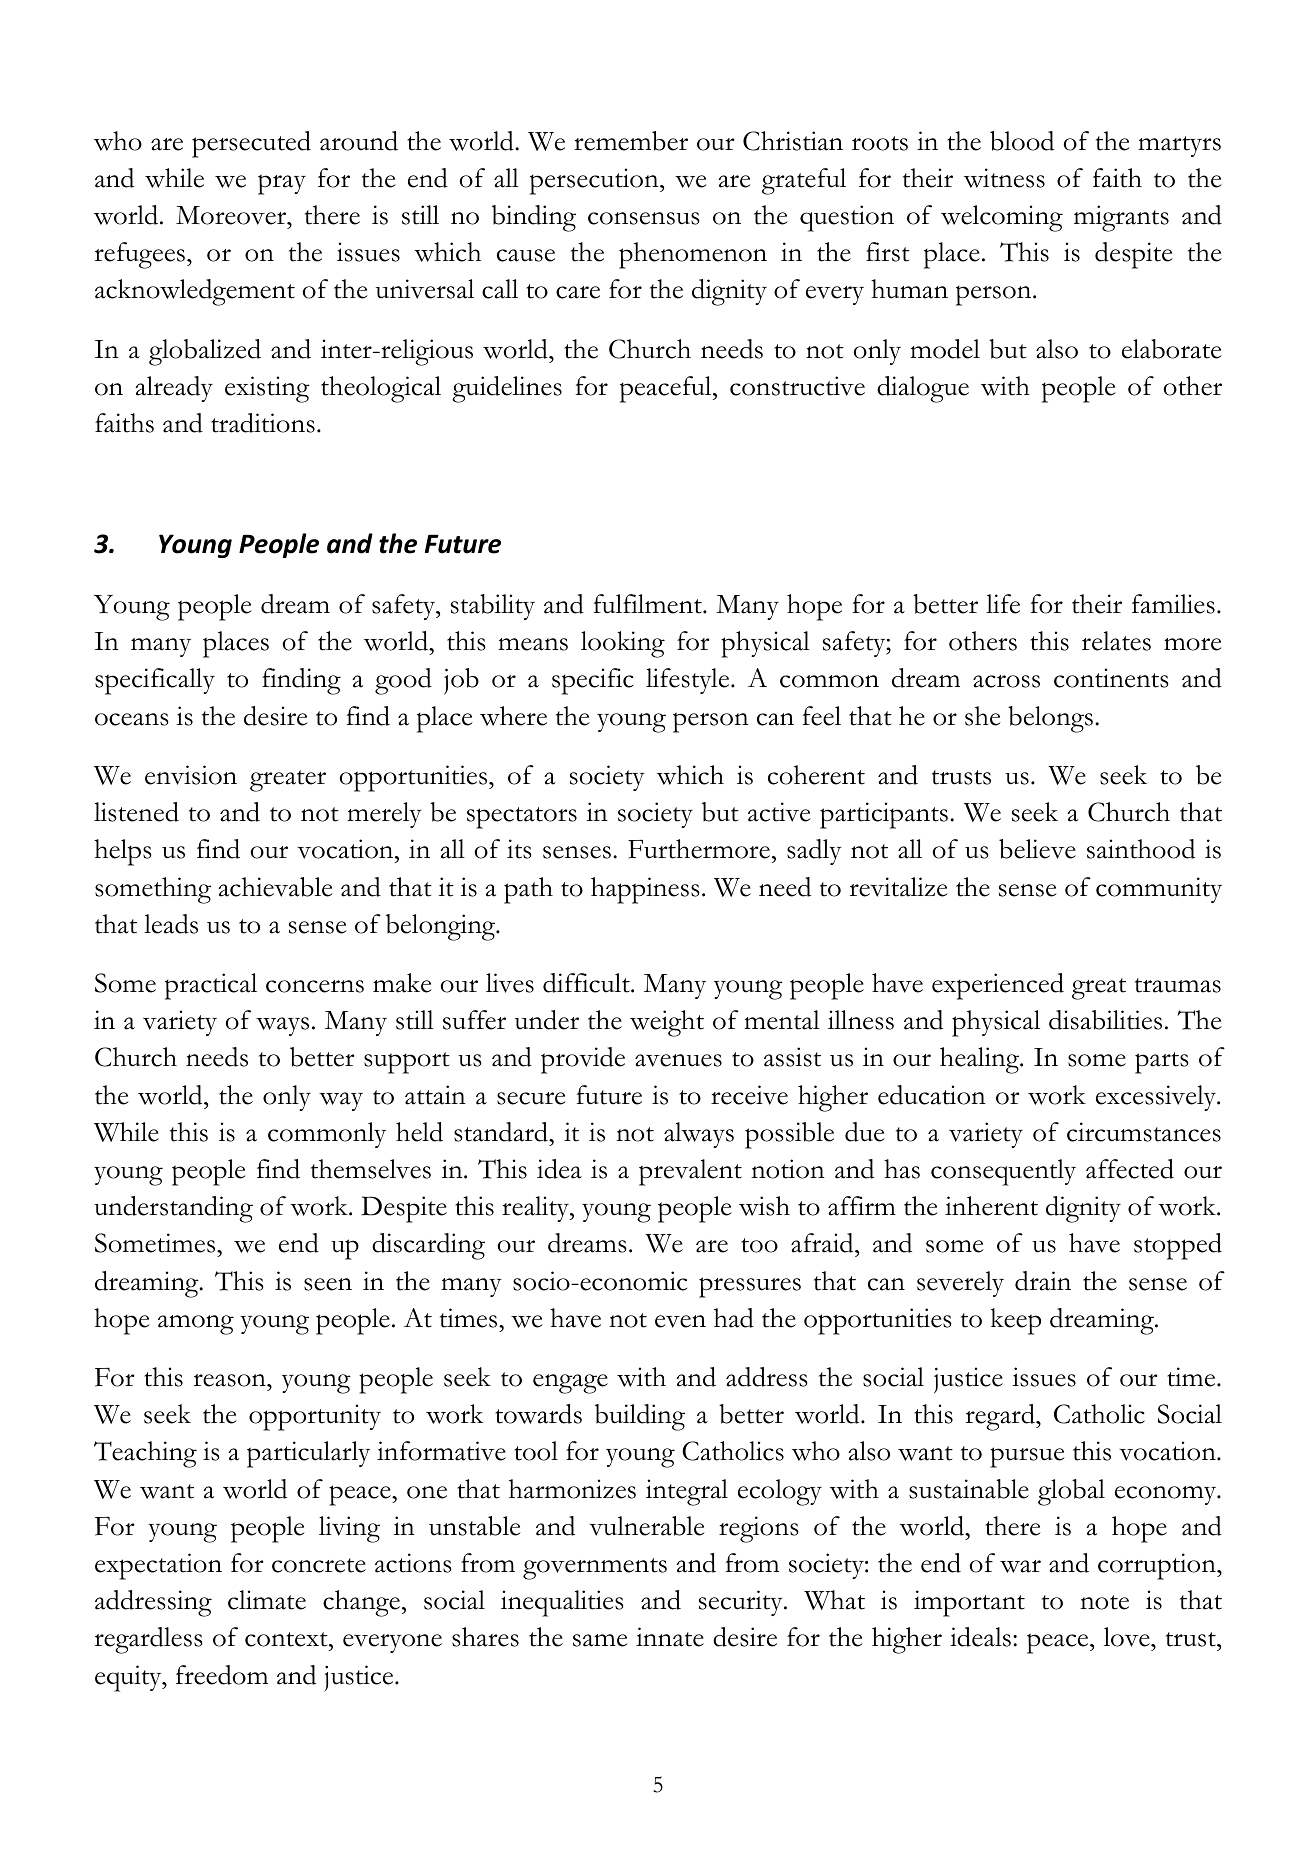  What do you see at coordinates (644, 218) in the screenshot?
I see `consensus` at bounding box center [644, 218].
